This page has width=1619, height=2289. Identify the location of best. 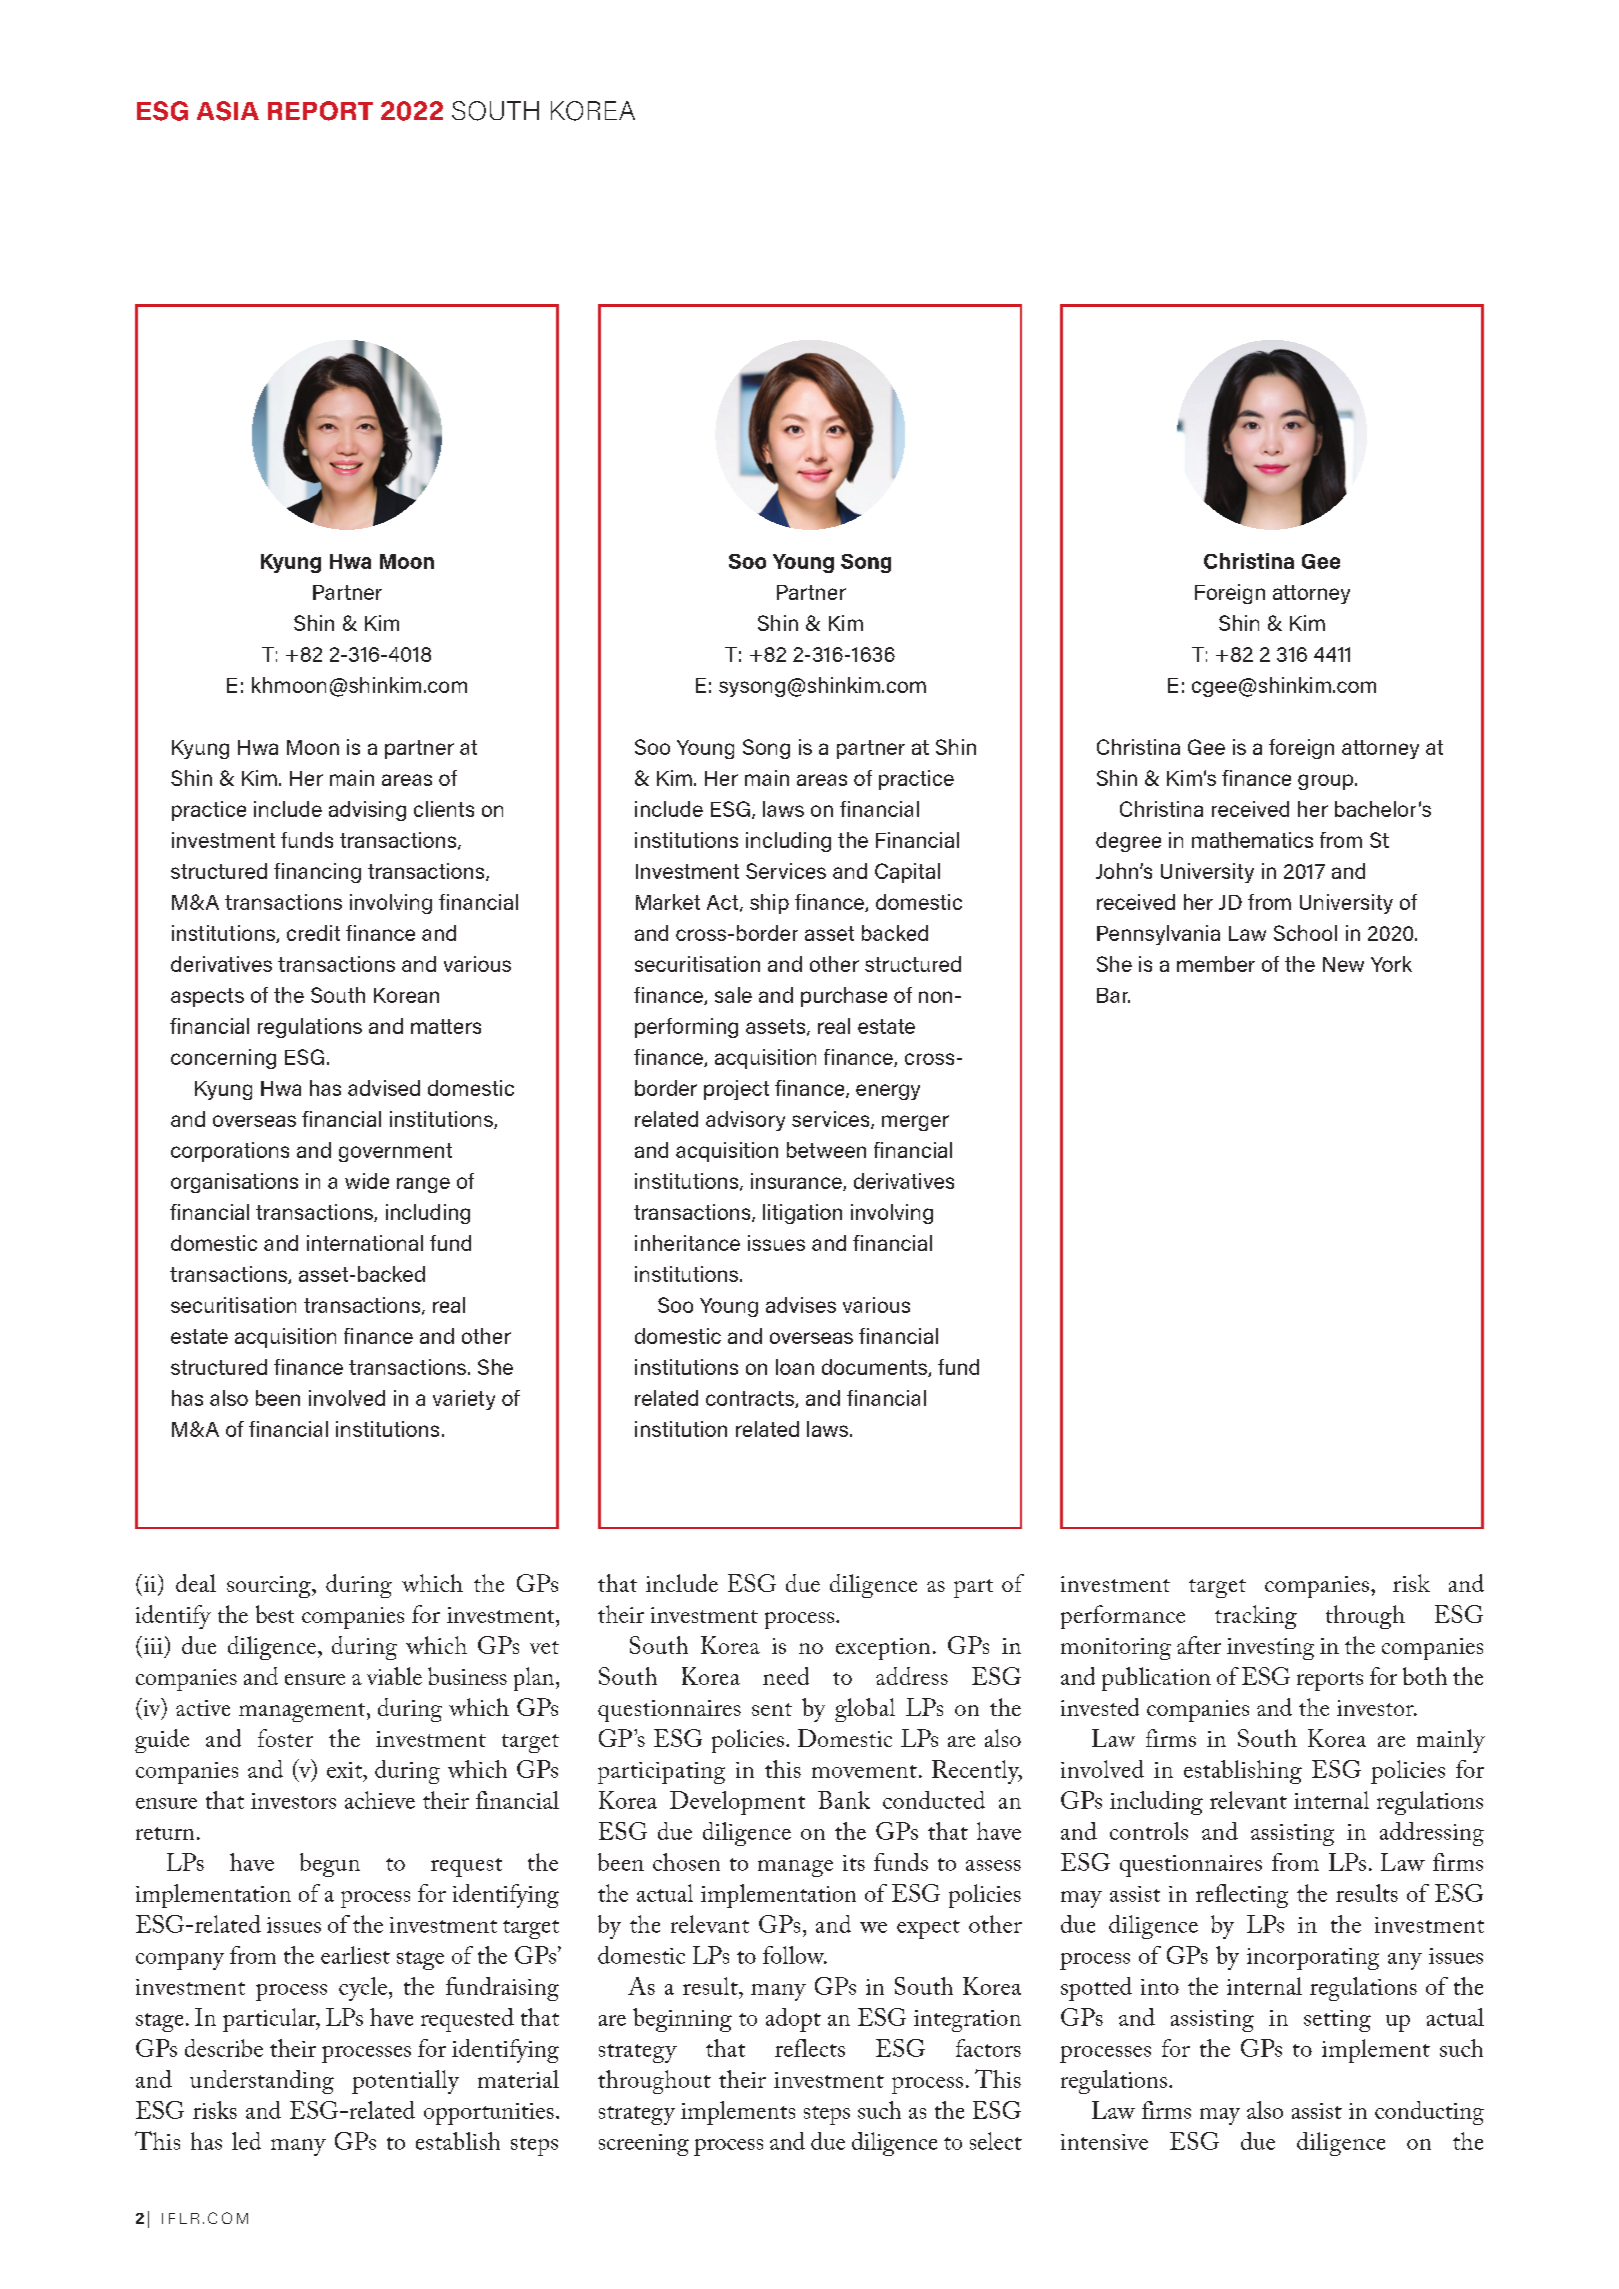
(275, 1614).
